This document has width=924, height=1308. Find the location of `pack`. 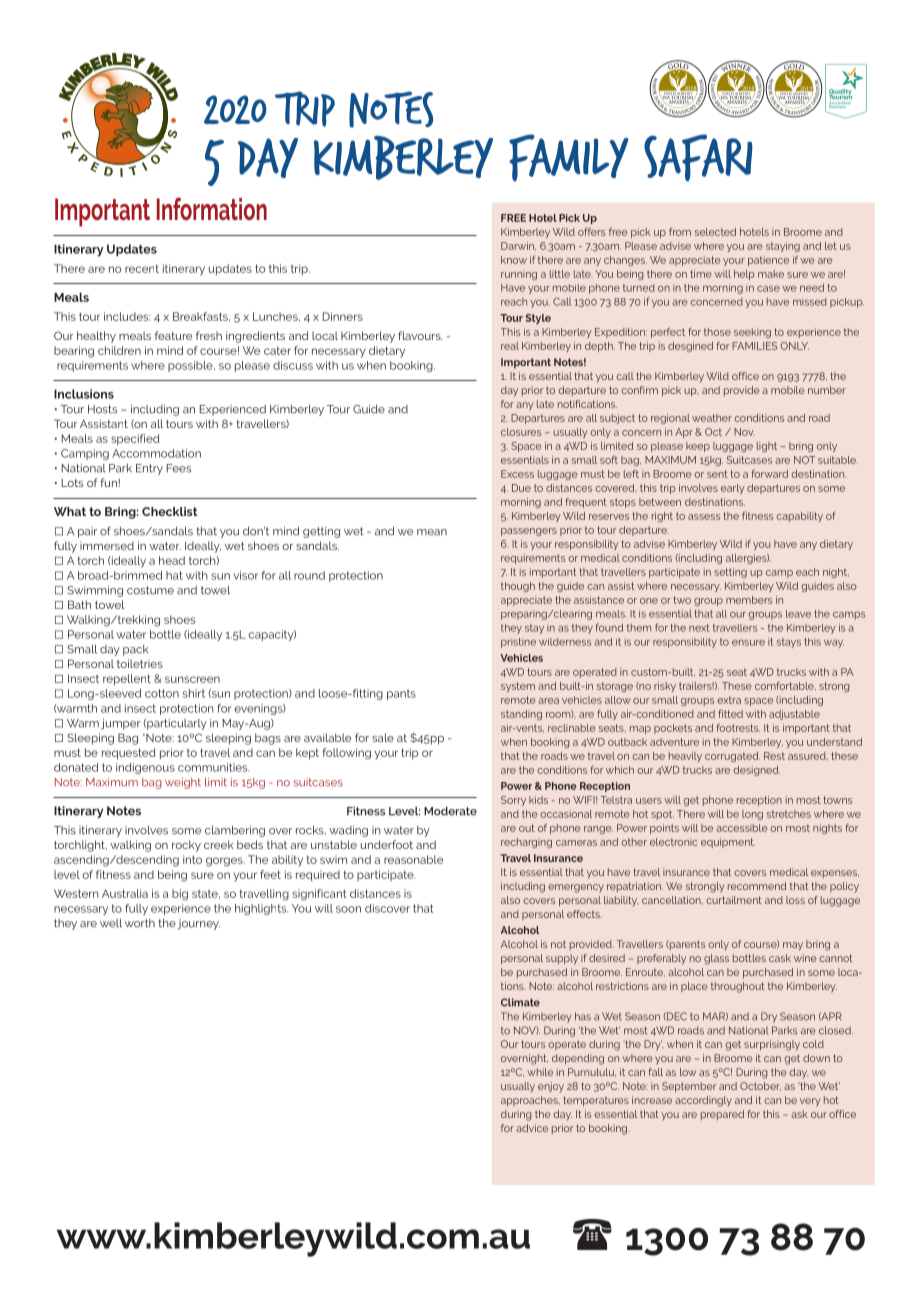

pack is located at coordinates (135, 650).
